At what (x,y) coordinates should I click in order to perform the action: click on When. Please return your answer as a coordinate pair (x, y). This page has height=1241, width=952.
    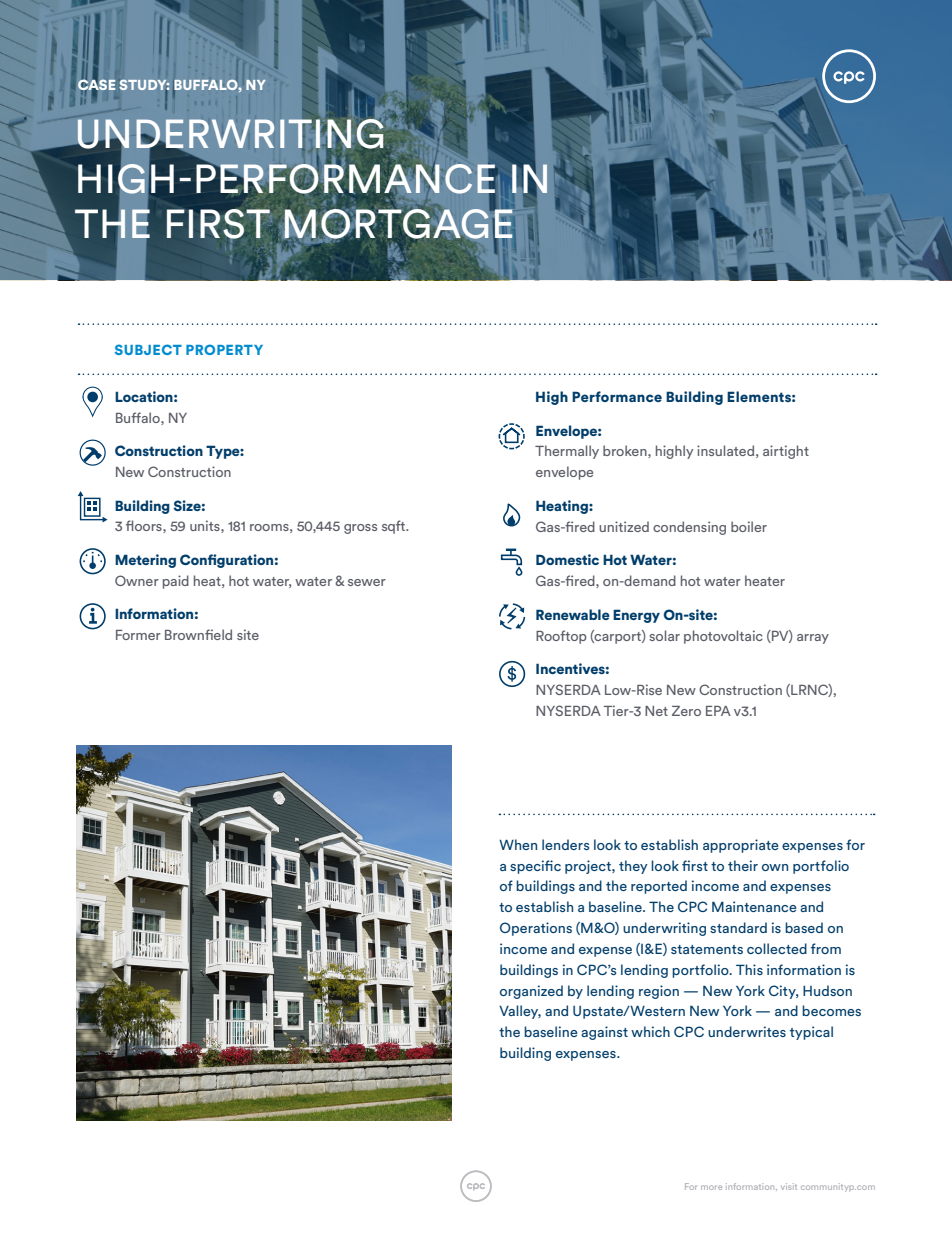
    Looking at the image, I should click on (518, 844).
